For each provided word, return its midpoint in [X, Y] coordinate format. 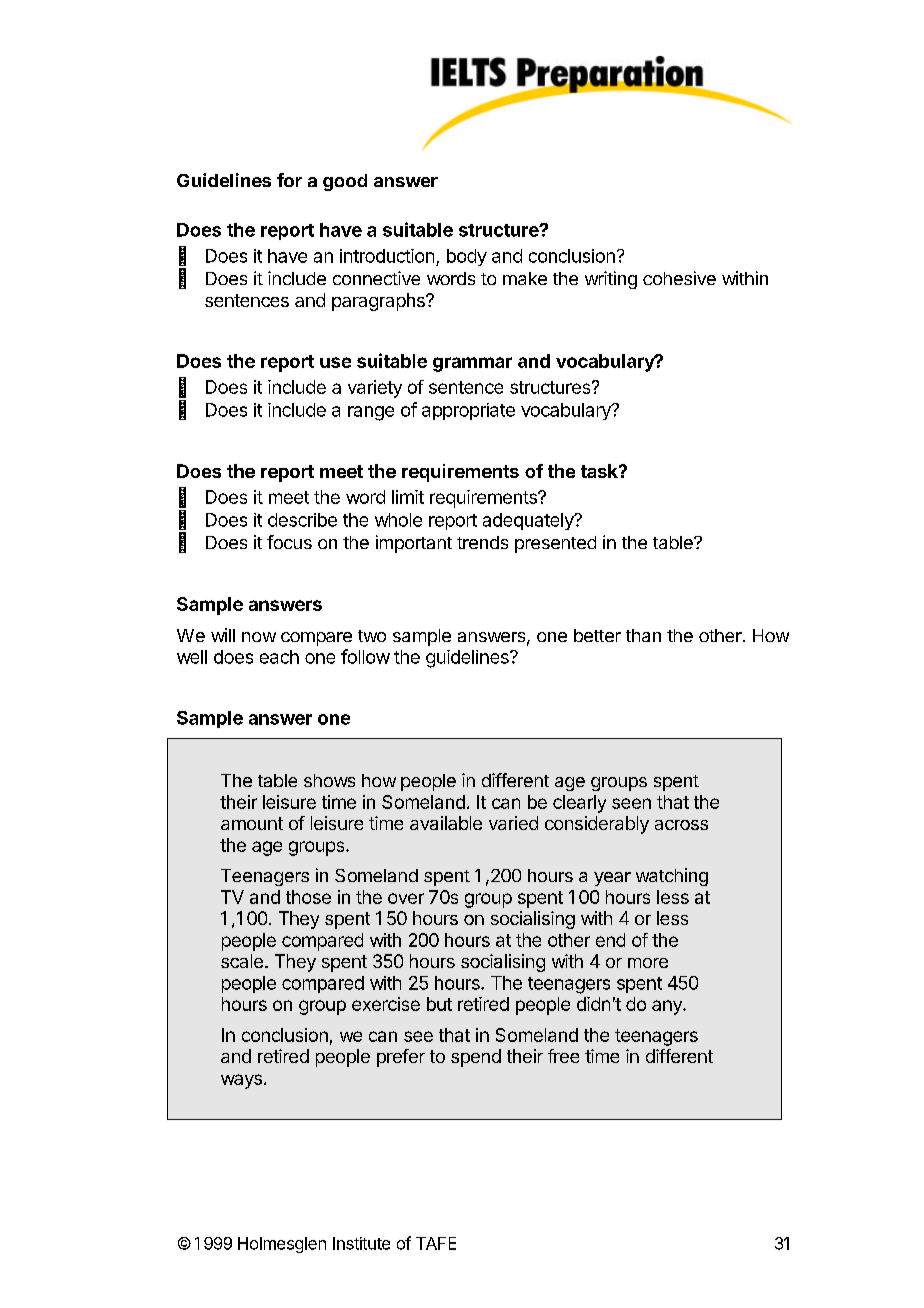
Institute [361, 1243]
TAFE [436, 1243]
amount [252, 823]
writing [611, 280]
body [467, 257]
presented [555, 544]
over [406, 898]
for [289, 180]
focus [289, 542]
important [414, 544]
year [612, 879]
